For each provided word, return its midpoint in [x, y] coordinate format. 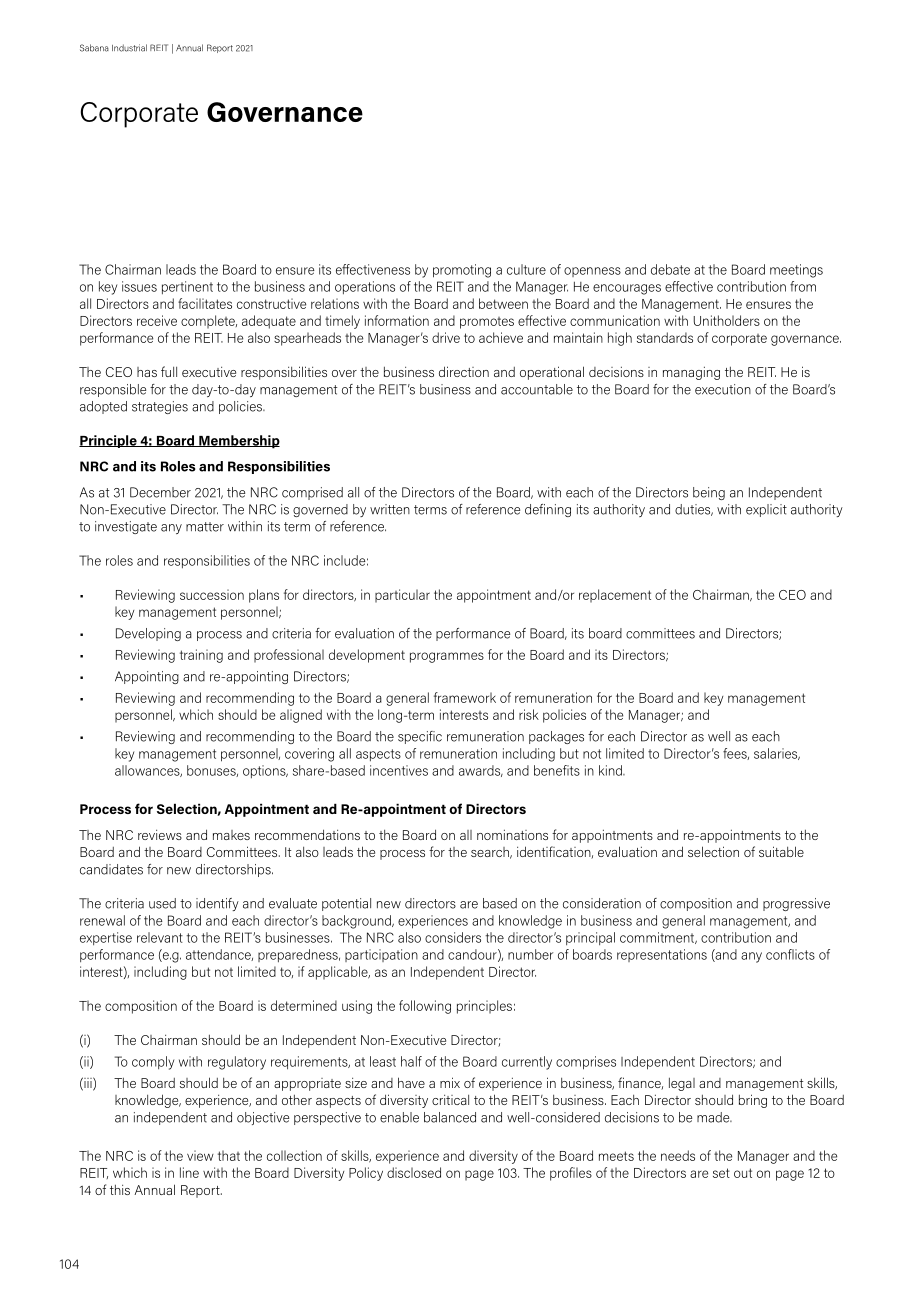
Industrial [129, 48]
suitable [781, 851]
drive [446, 337]
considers [453, 937]
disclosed [414, 1172]
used [162, 903]
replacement [615, 596]
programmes [447, 657]
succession [212, 594]
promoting [462, 271]
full [169, 371]
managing [691, 373]
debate [670, 269]
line [189, 1172]
